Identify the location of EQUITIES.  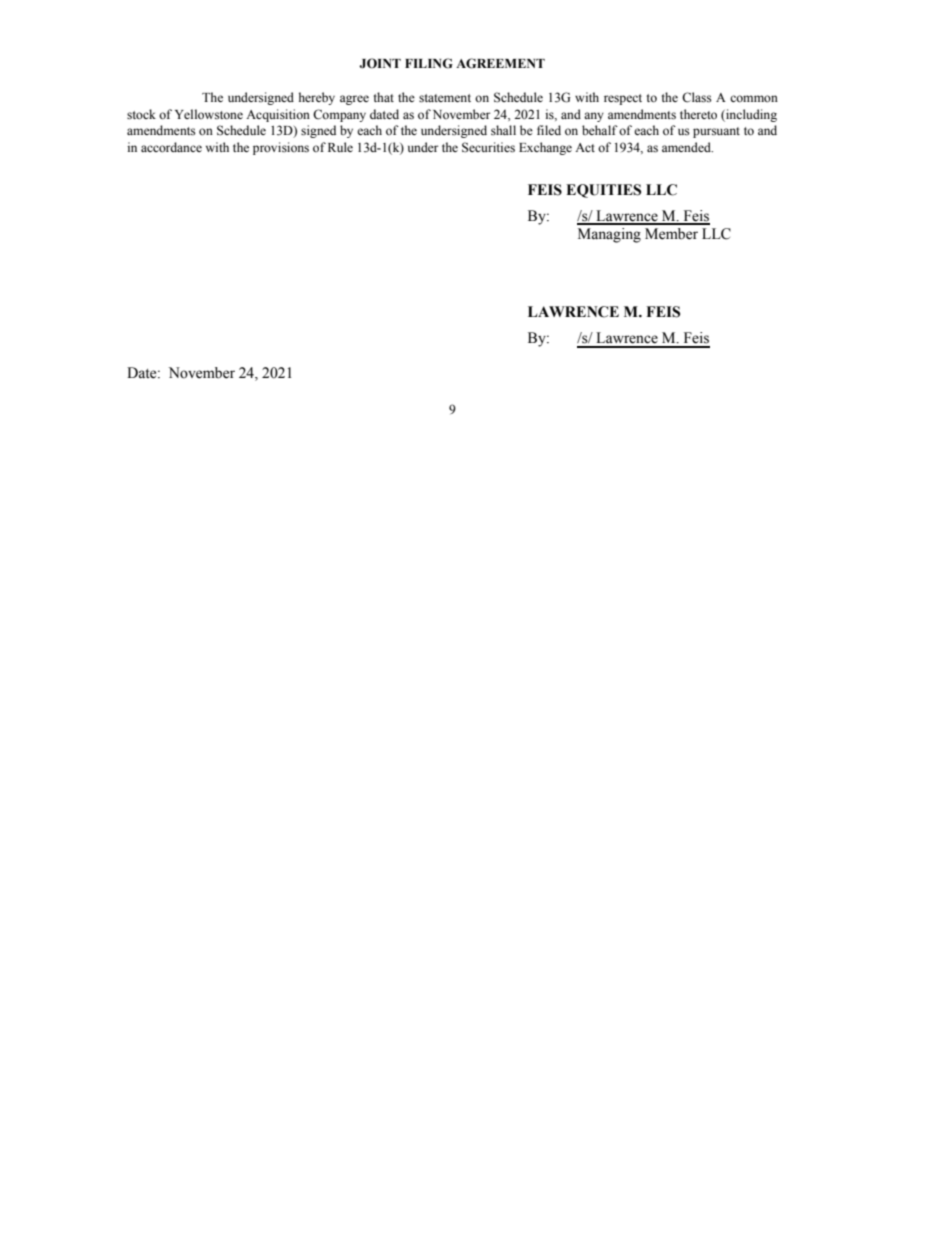
(603, 191).
